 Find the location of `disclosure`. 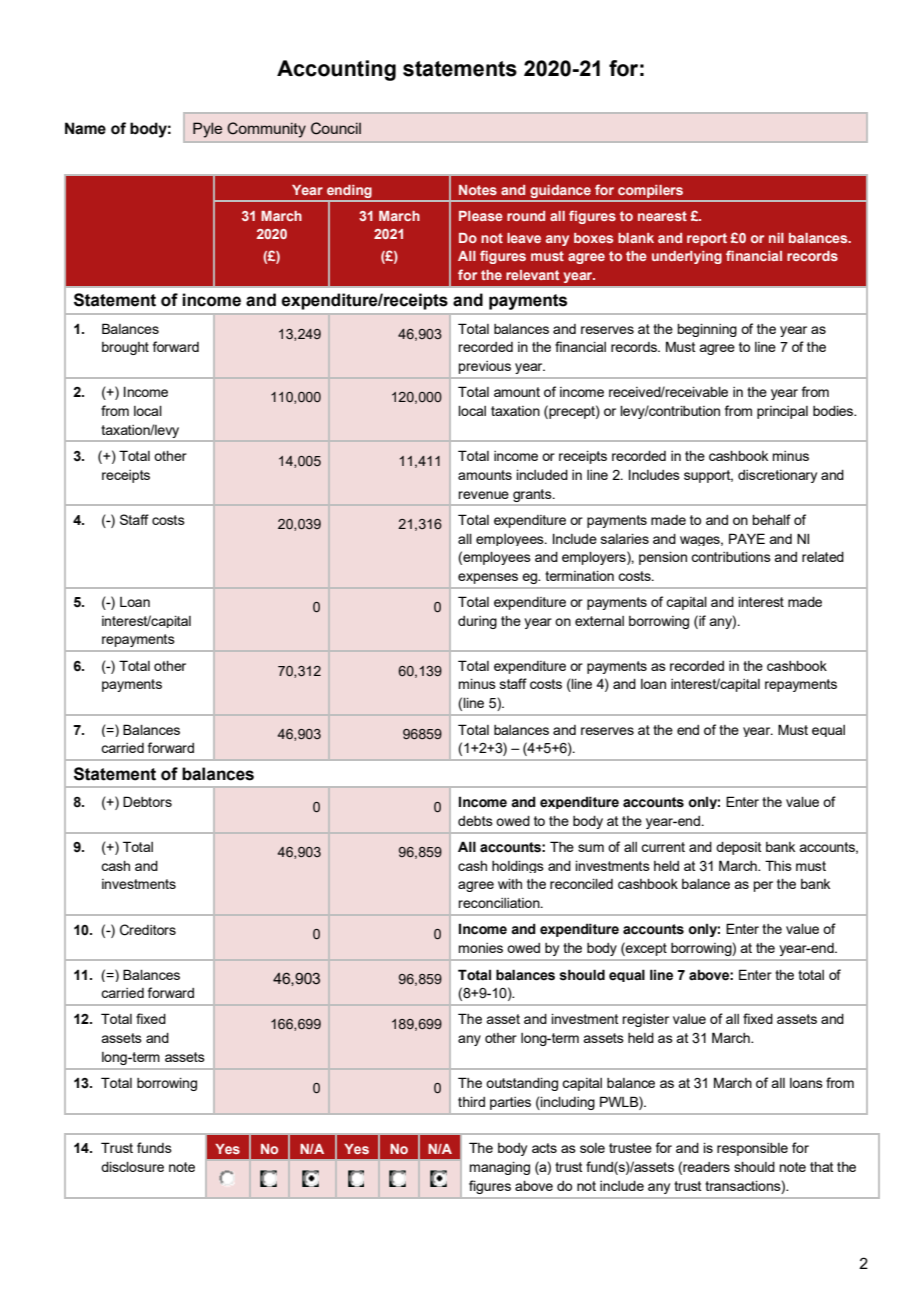

disclosure is located at coordinates (132, 1167).
